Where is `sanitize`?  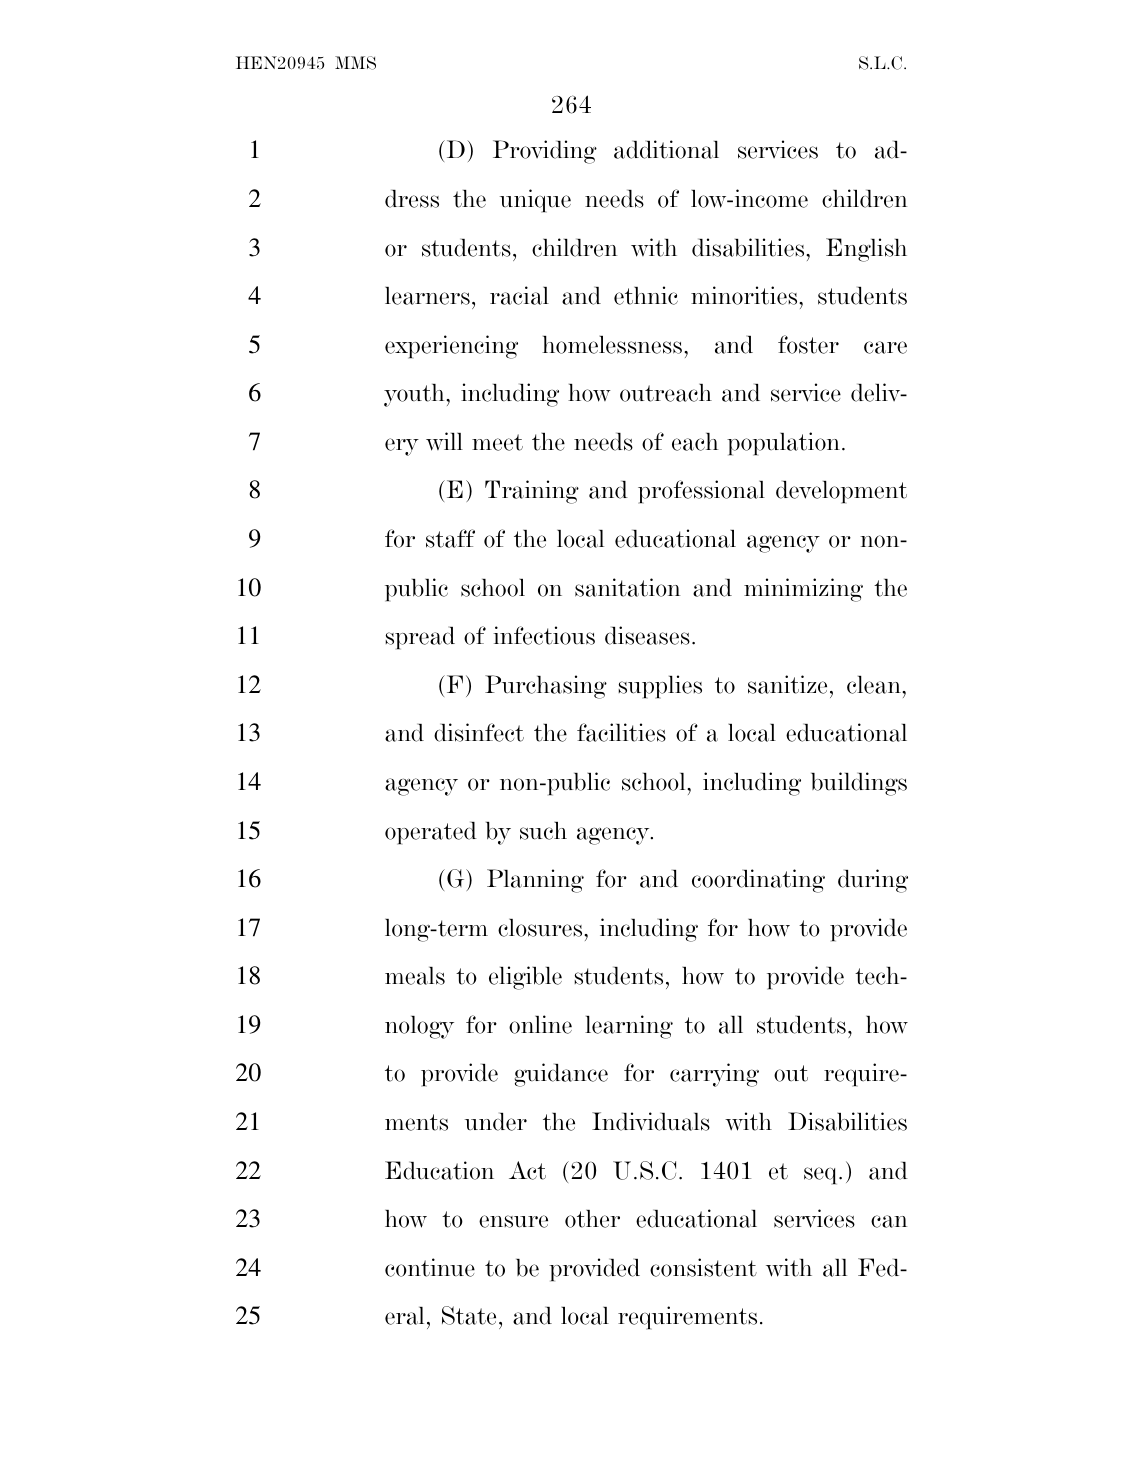
sanitize is located at coordinates (787, 684).
